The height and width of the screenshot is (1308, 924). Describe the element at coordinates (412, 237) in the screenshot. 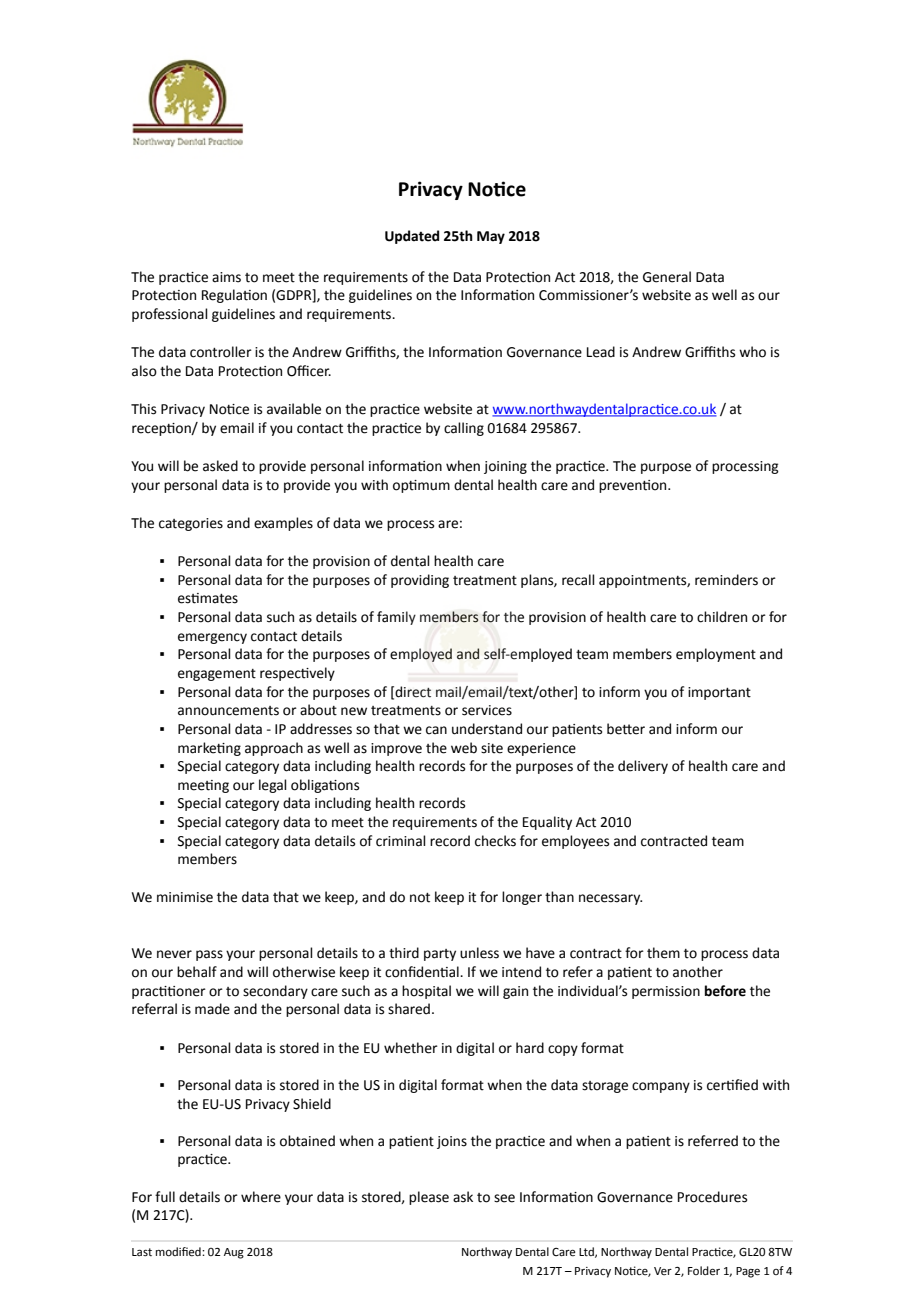

I see `Updated` at that location.
